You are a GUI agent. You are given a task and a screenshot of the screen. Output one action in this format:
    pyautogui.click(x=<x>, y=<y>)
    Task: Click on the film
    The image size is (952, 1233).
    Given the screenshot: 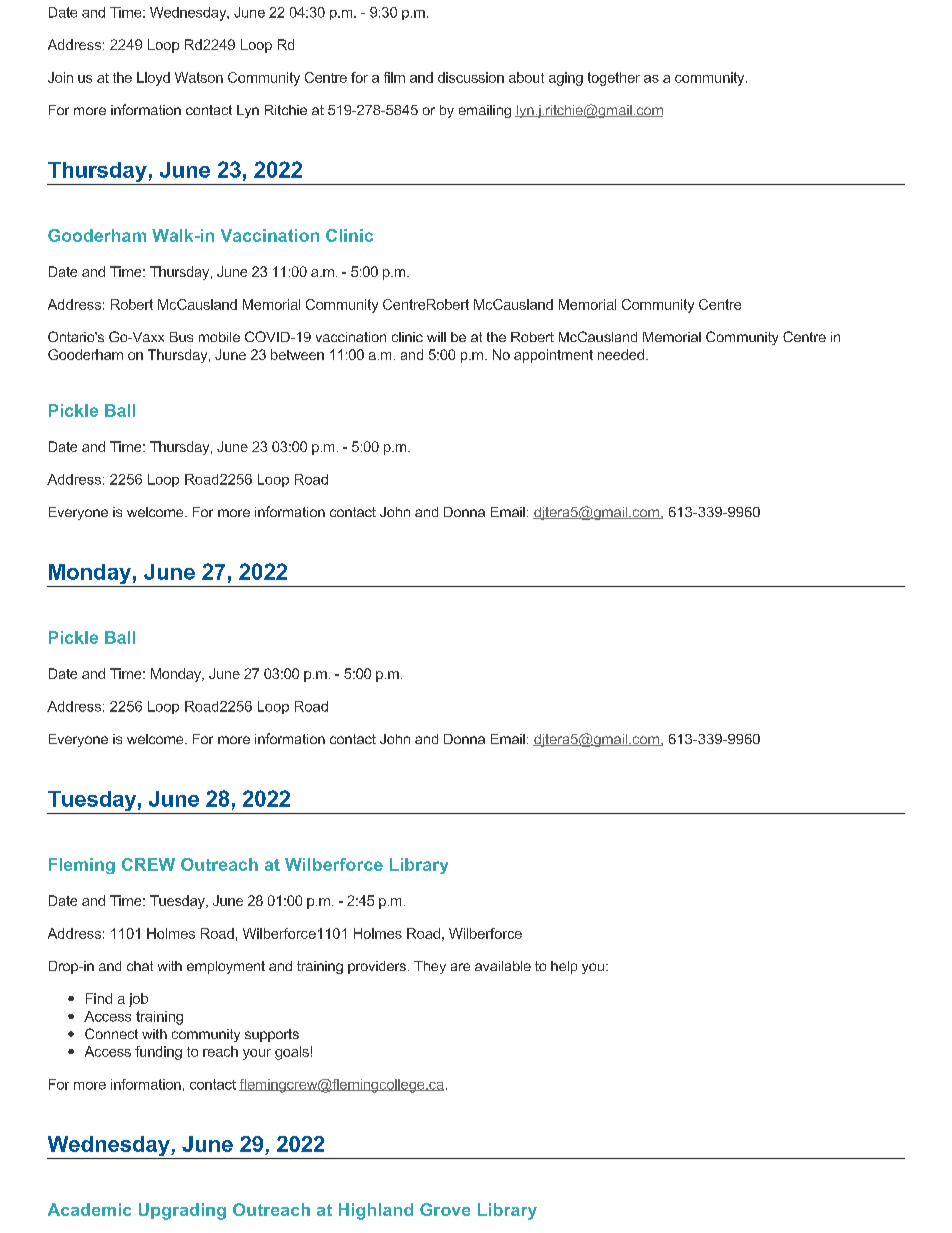 What is the action you would take?
    pyautogui.click(x=394, y=77)
